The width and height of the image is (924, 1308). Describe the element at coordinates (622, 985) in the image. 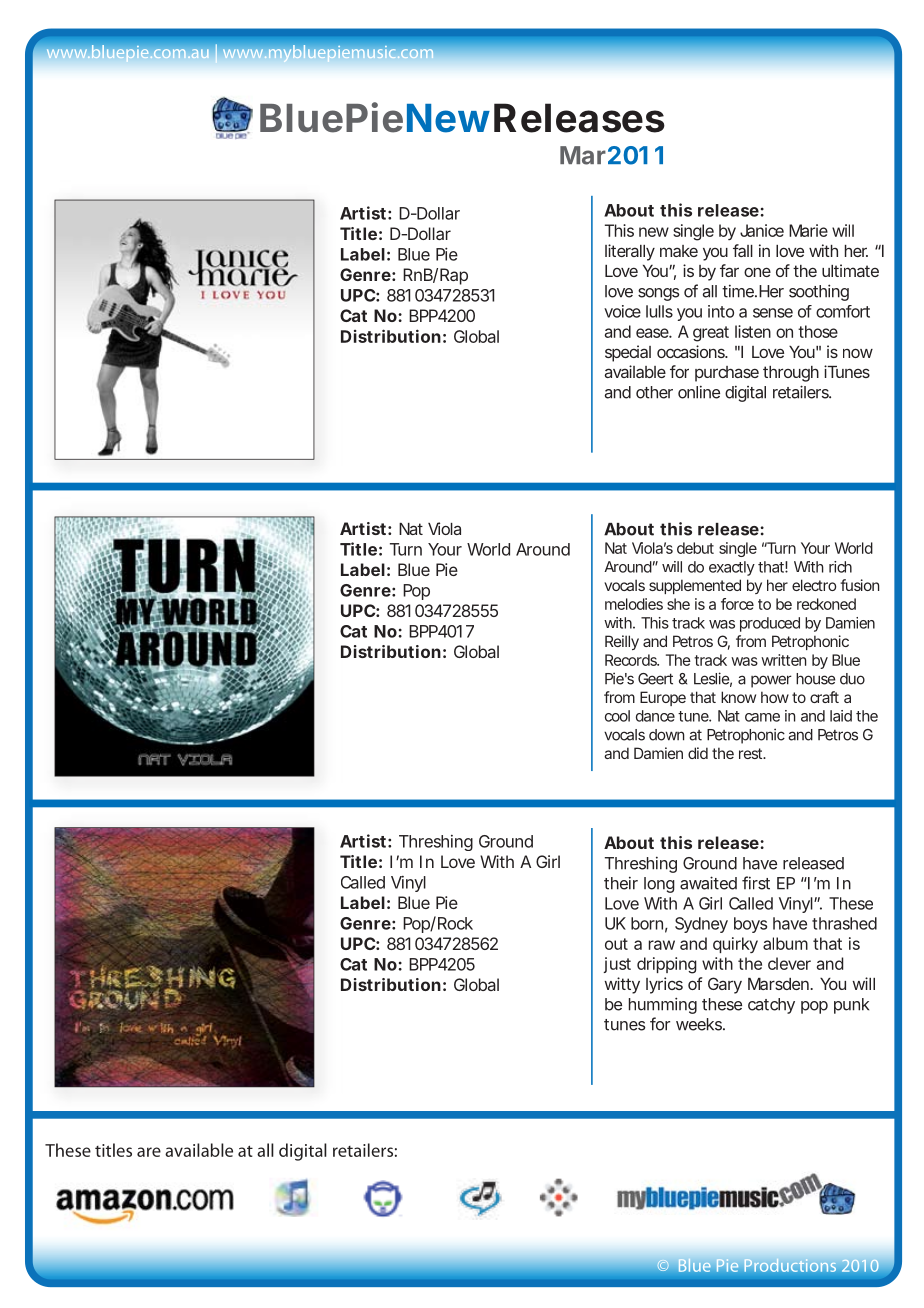

I see `witty` at that location.
